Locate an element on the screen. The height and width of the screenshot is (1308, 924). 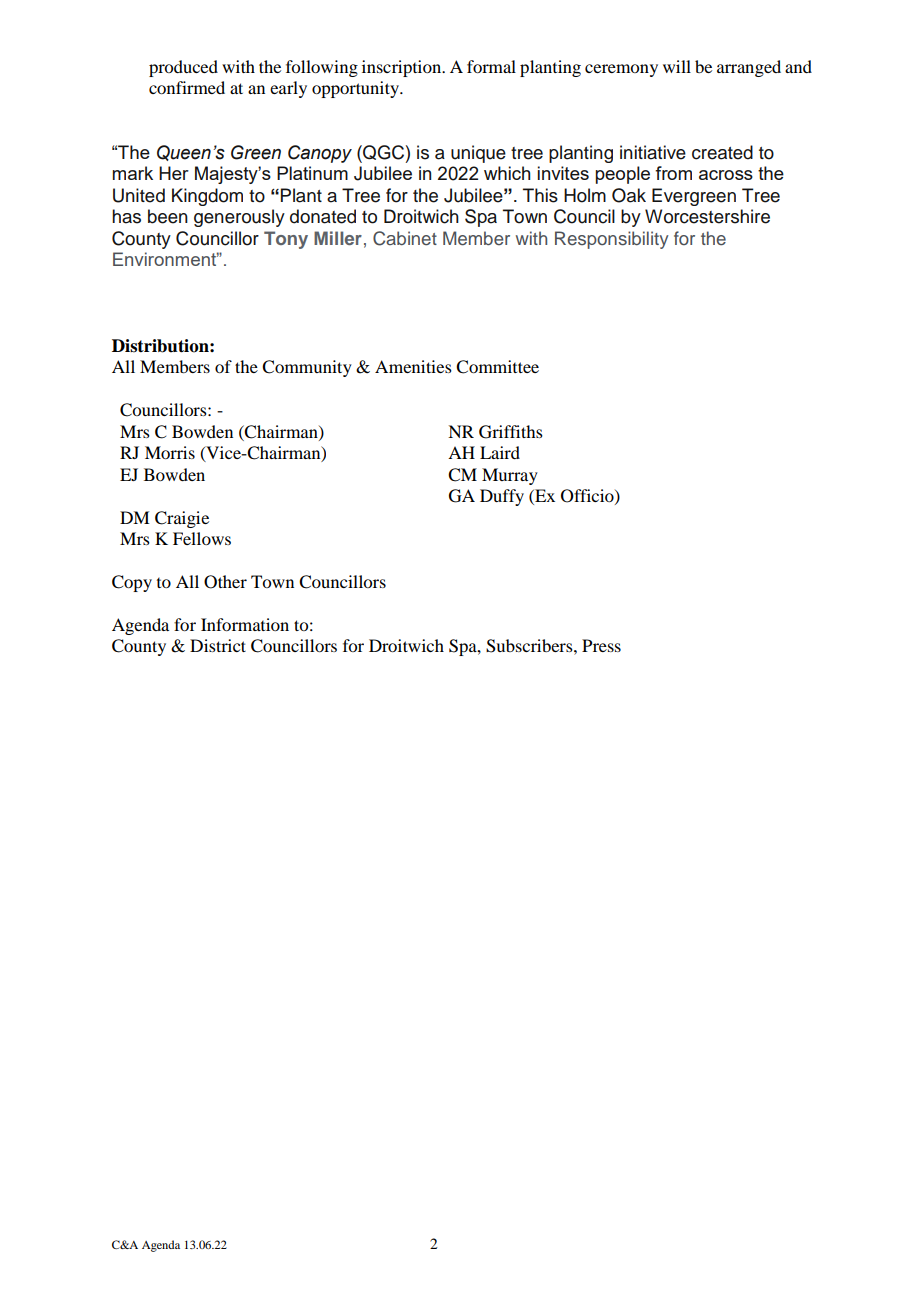
Morris is located at coordinates (170, 452).
